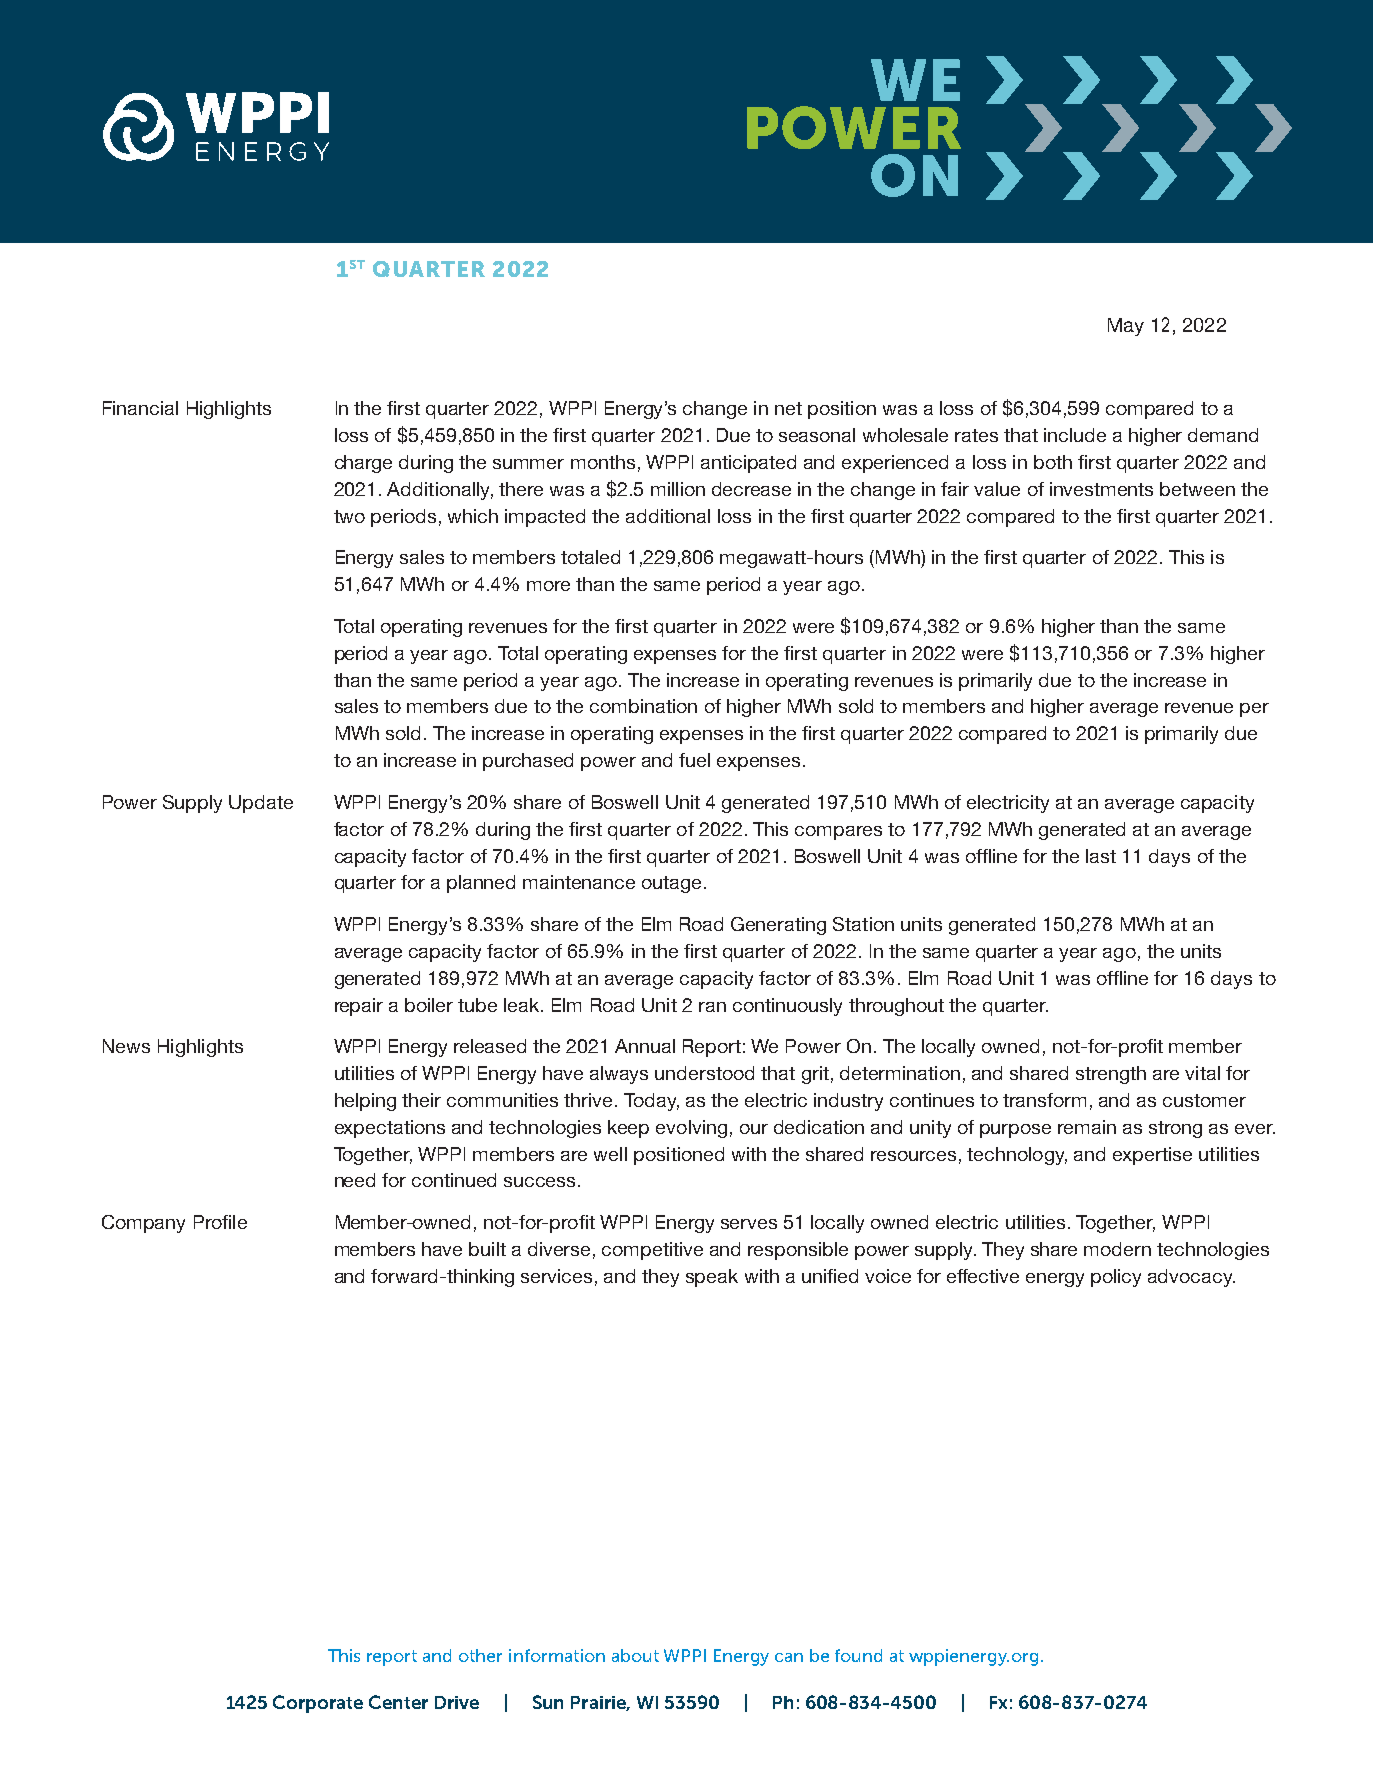 The image size is (1373, 1776). Describe the element at coordinates (635, 1655) in the image. I see `about` at that location.
